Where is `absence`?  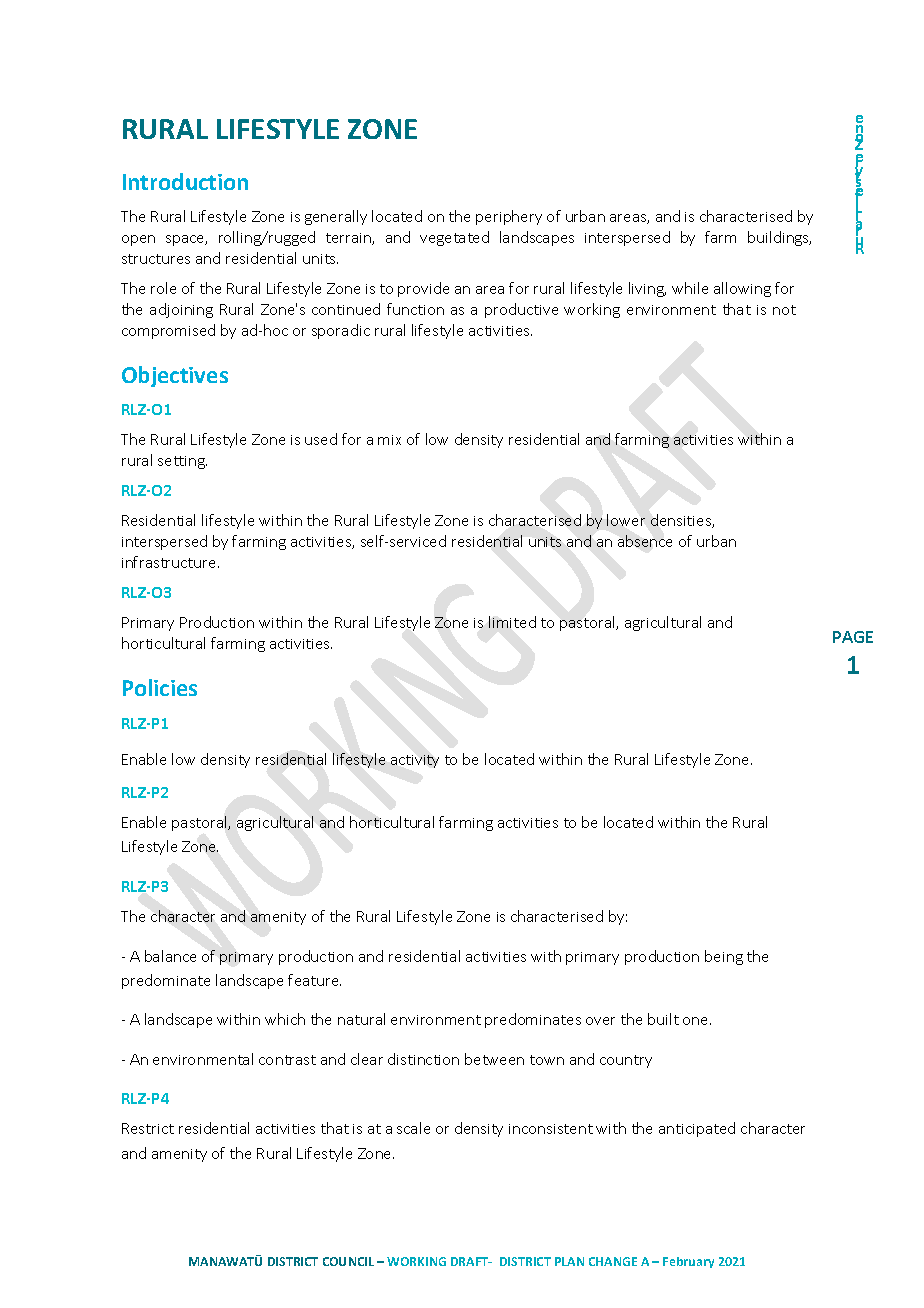
absence is located at coordinates (645, 541).
